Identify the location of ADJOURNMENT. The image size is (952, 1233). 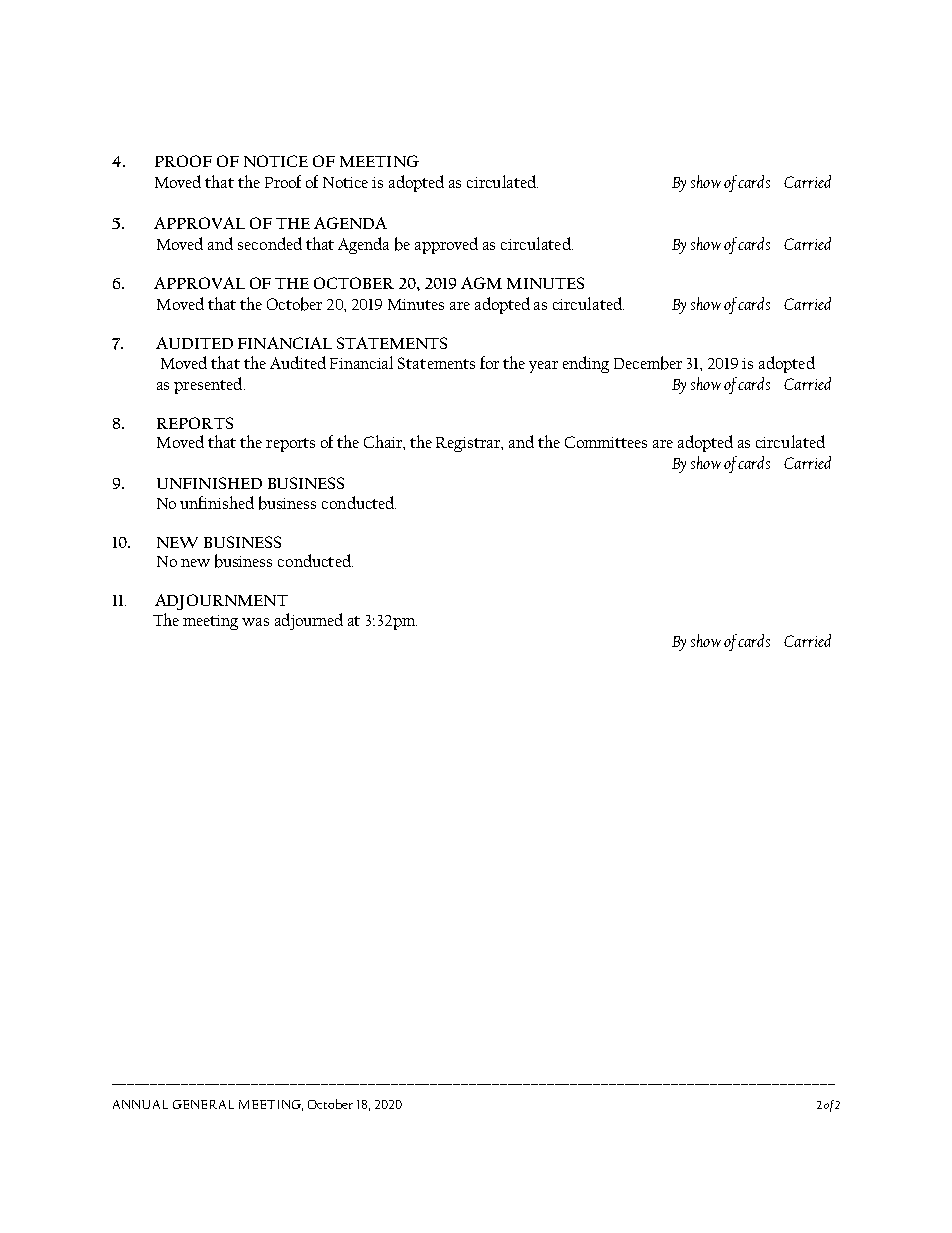
(221, 602).
